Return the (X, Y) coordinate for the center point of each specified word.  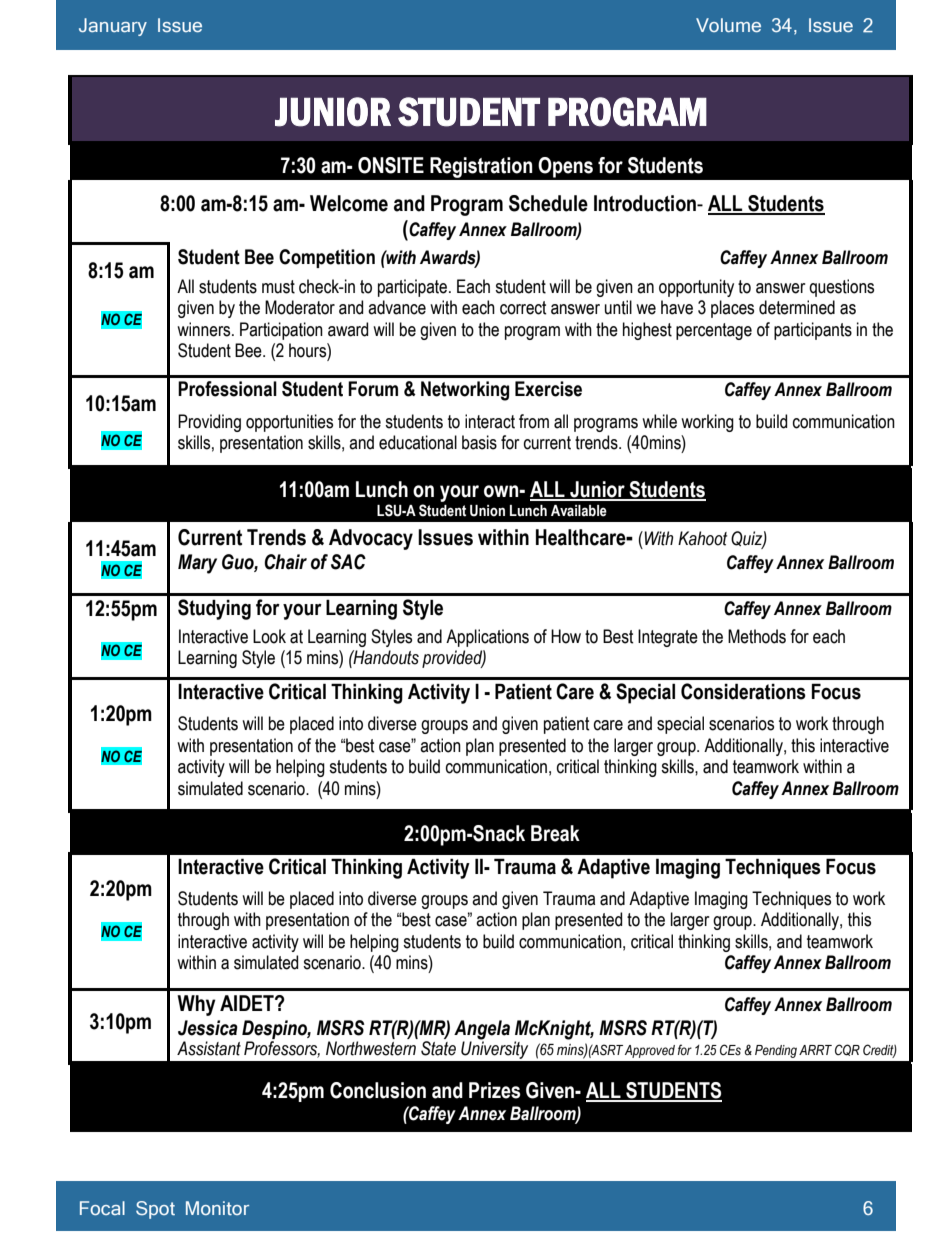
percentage (714, 331)
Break (555, 833)
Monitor (217, 1208)
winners (205, 329)
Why (196, 1005)
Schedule (548, 203)
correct (523, 308)
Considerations (743, 691)
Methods (757, 636)
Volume (728, 25)
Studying (214, 609)
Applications (487, 638)
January (113, 27)
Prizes (495, 1090)
